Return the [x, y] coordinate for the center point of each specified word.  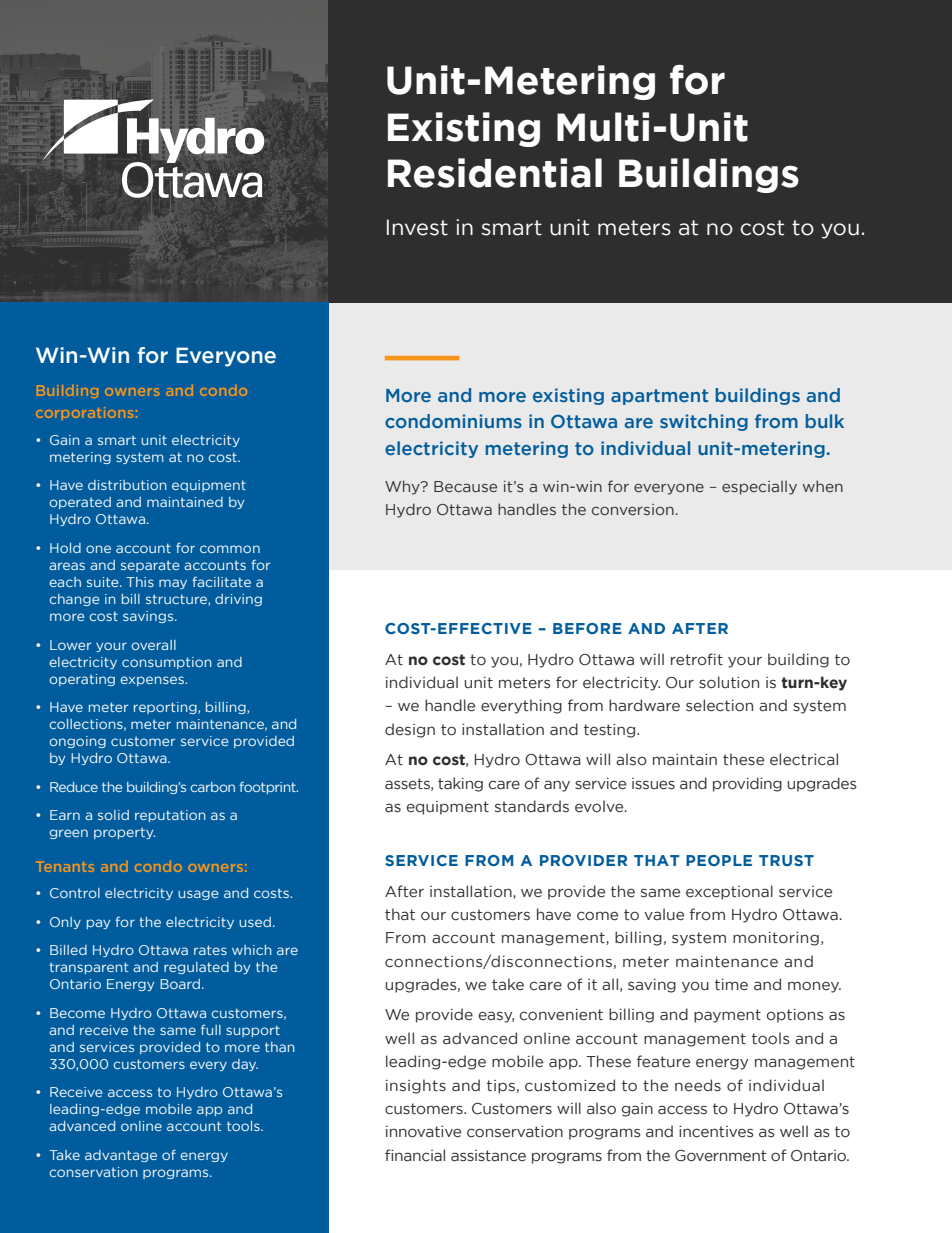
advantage [121, 1156]
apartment [659, 397]
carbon [212, 787]
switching [704, 422]
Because [465, 486]
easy [496, 1017]
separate [150, 566]
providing [747, 784]
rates [210, 950]
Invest [417, 227]
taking [460, 784]
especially [759, 488]
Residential [495, 173]
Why [403, 487]
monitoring [776, 939]
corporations [84, 413]
